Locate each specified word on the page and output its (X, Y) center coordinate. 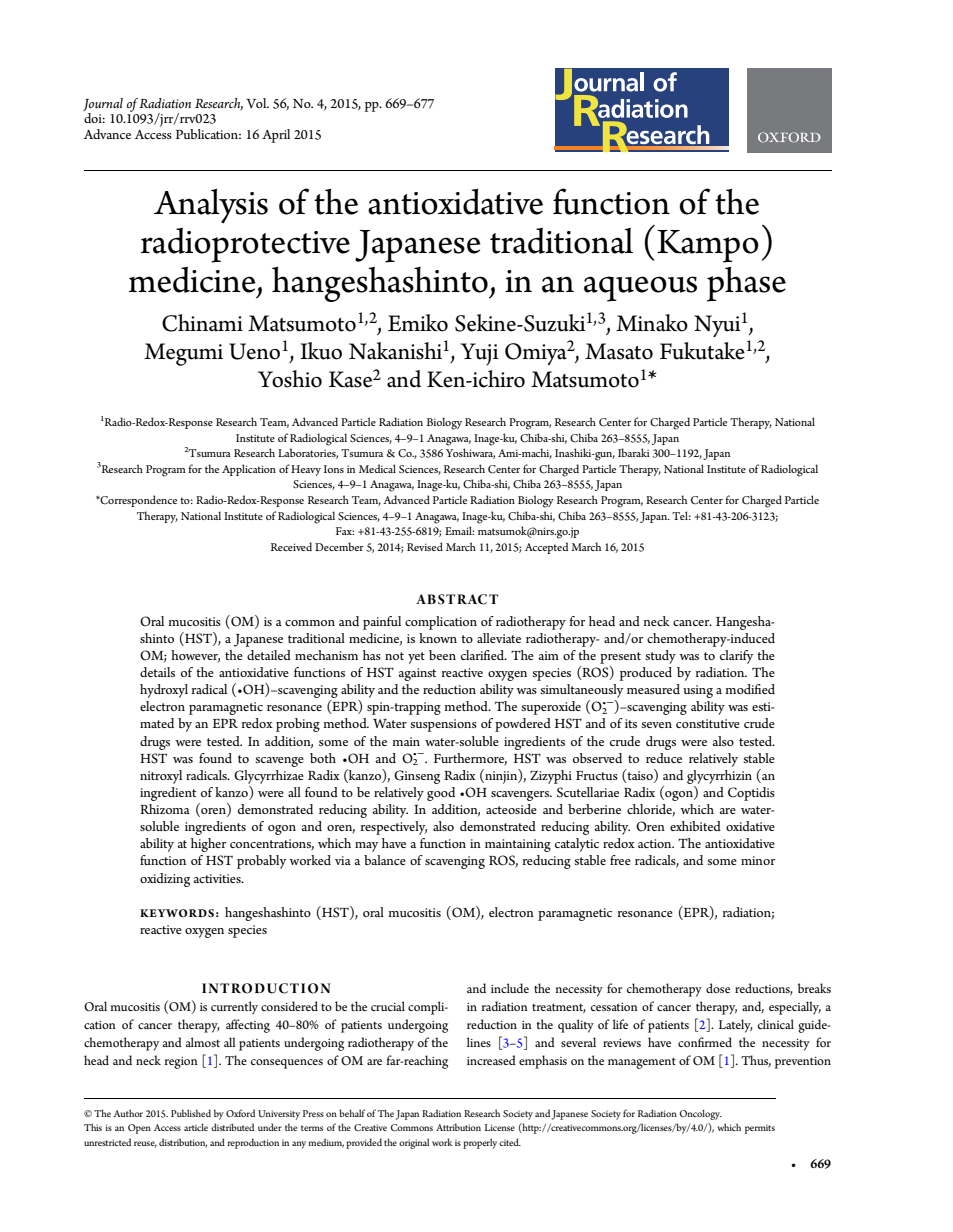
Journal (103, 106)
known (438, 638)
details (157, 672)
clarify (737, 657)
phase (746, 284)
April (276, 136)
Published (191, 1113)
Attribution (458, 1127)
